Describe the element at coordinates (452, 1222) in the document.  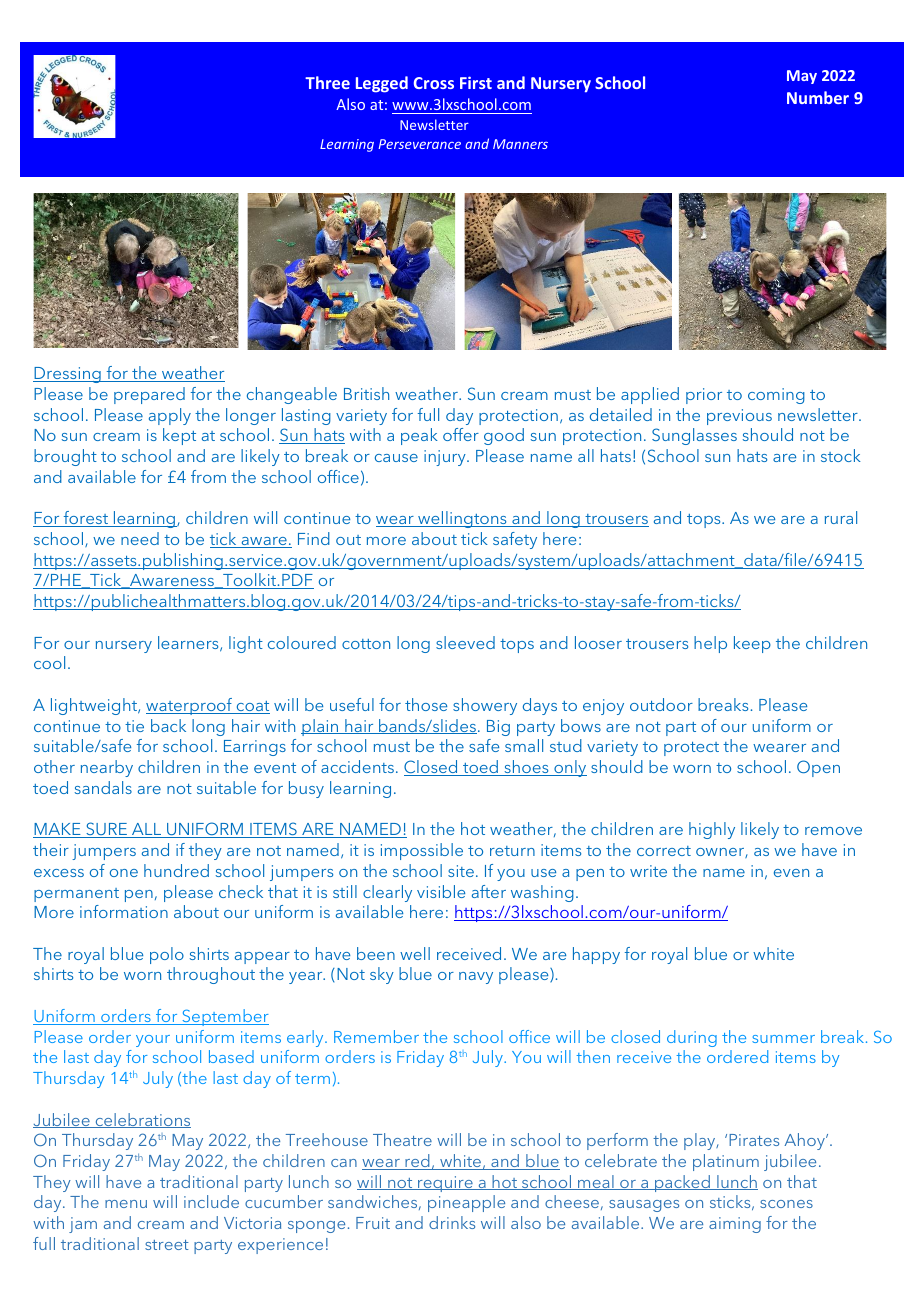
I see `drinks` at that location.
